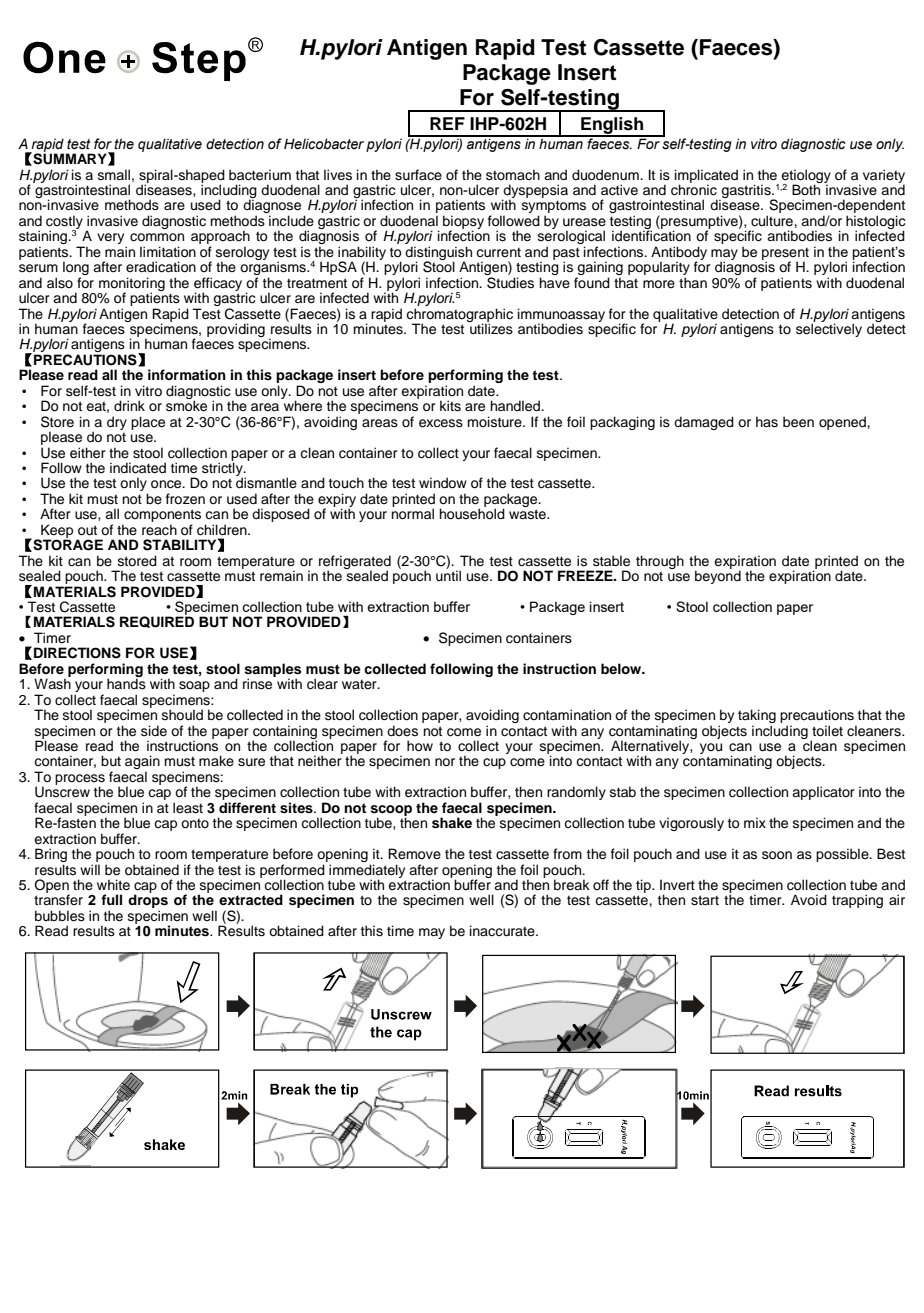 The width and height of the screenshot is (924, 1313). I want to click on stomach, so click(513, 175).
